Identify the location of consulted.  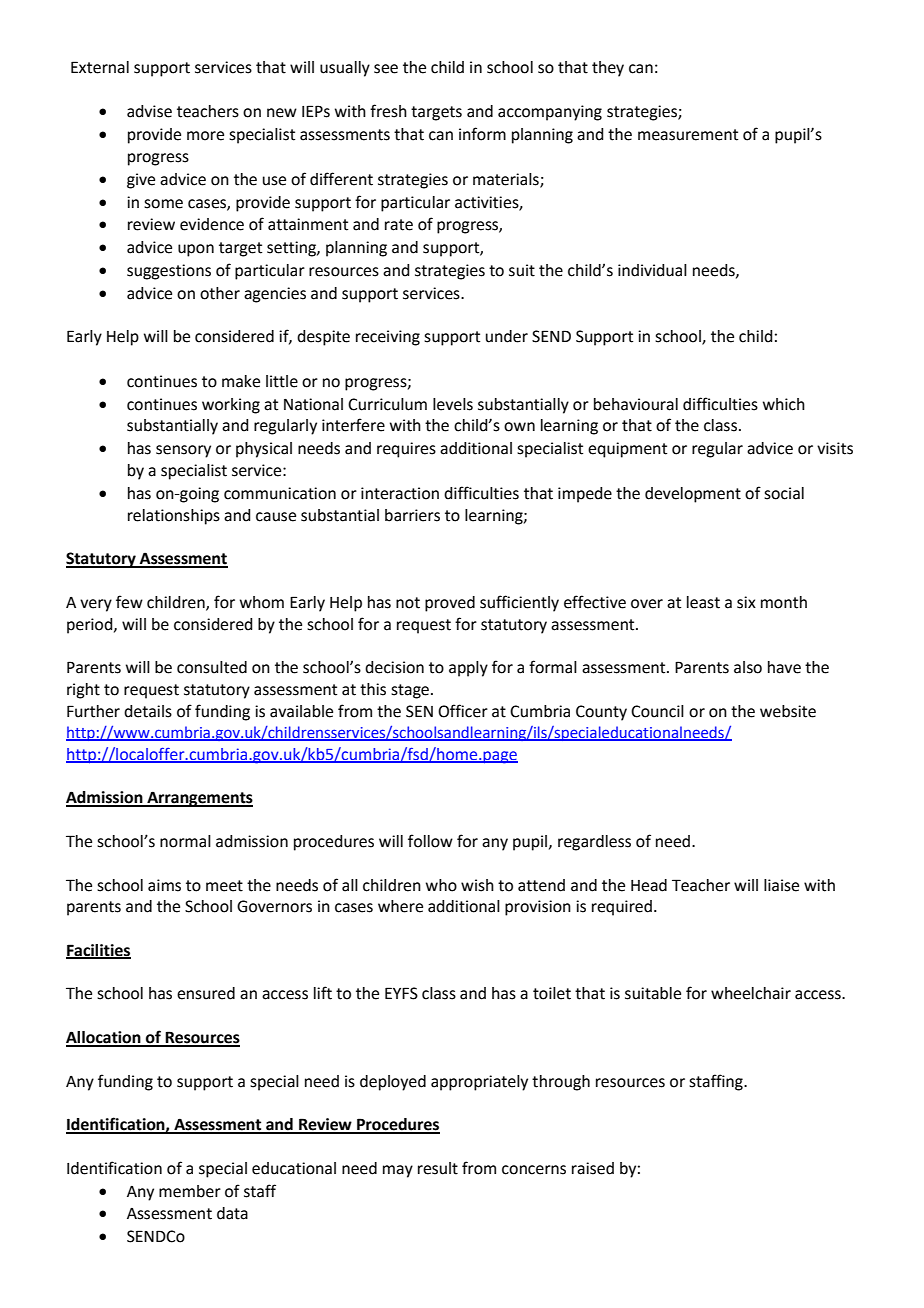
(212, 667).
